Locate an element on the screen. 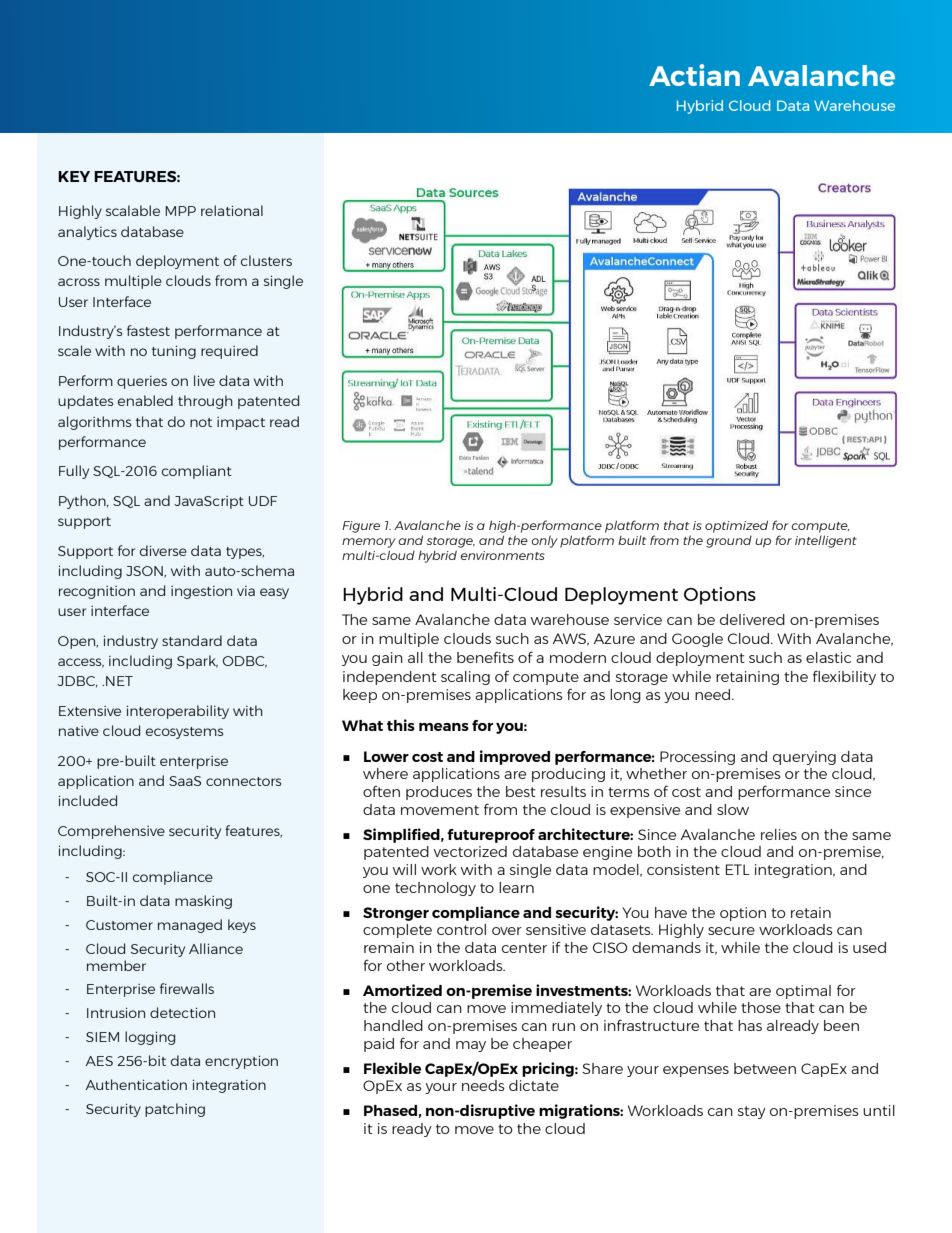 The height and width of the screenshot is (1233, 952). ETL is located at coordinates (738, 869).
